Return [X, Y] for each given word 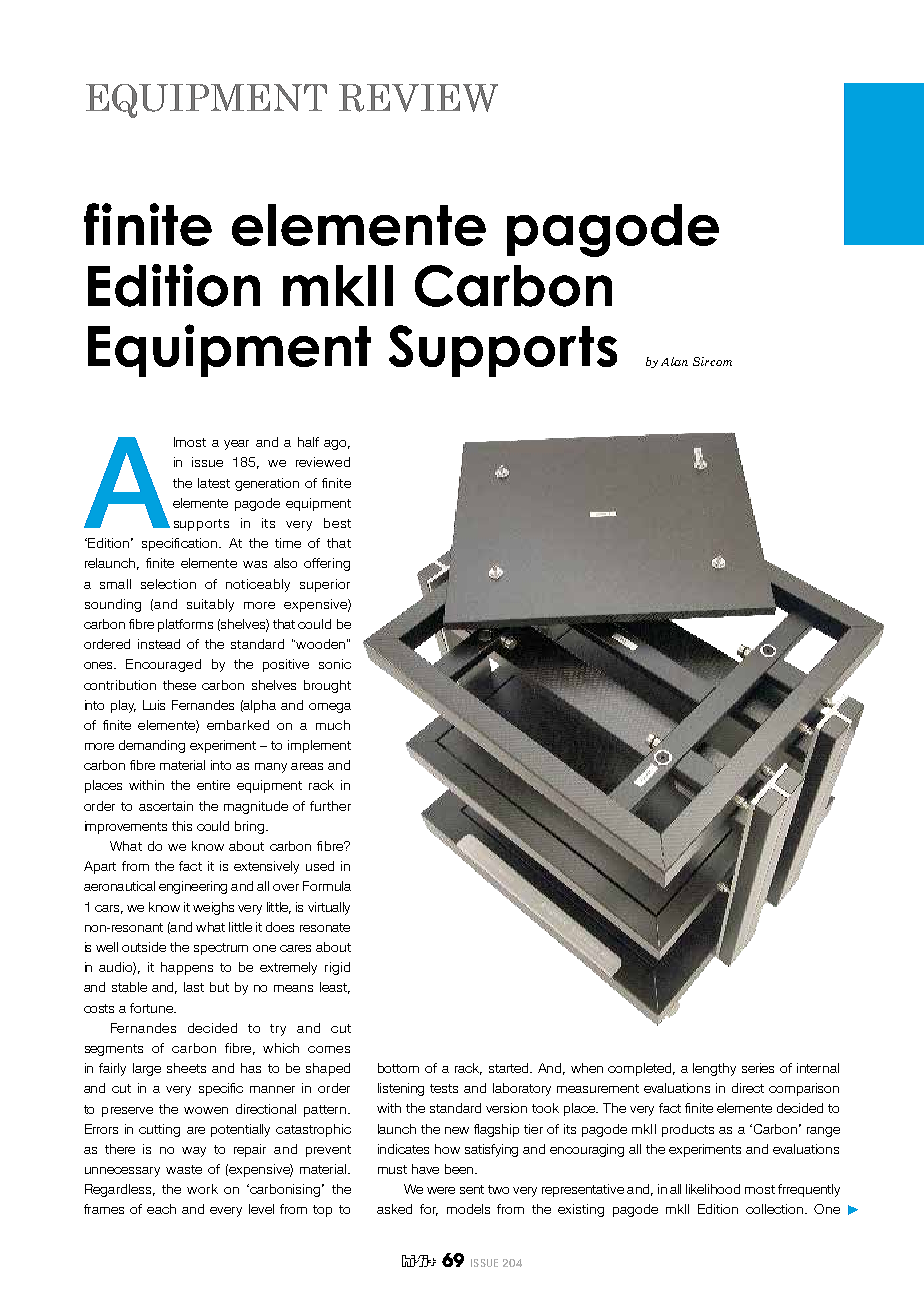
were [441, 1190]
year [236, 445]
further [330, 806]
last [194, 987]
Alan [674, 361]
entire [213, 785]
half [308, 442]
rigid [337, 968]
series [758, 1068]
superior [325, 585]
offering [327, 564]
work [202, 1189]
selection [168, 584]
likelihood [713, 1189]
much [333, 725]
